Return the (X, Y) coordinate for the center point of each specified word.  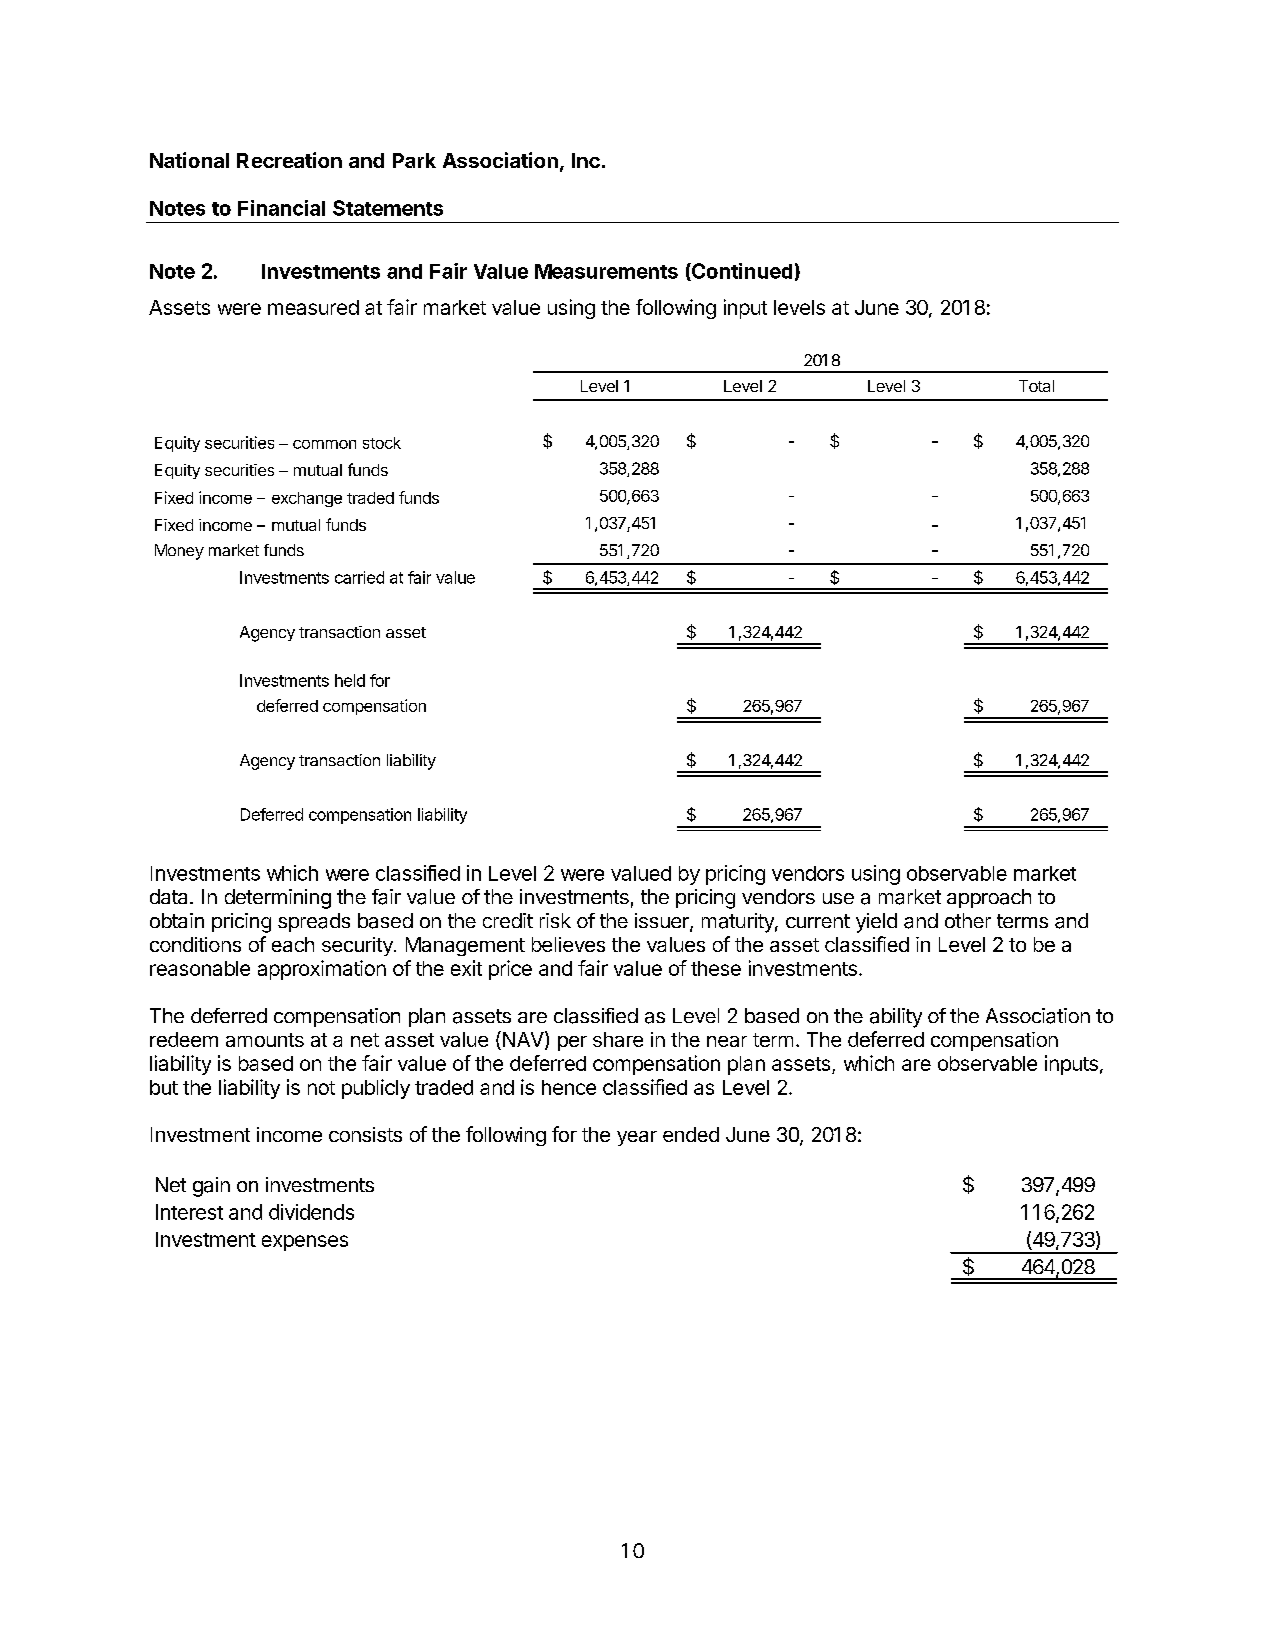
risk (555, 920)
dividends (311, 1212)
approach (989, 898)
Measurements (606, 271)
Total (1036, 386)
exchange (307, 499)
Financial (281, 208)
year (637, 1138)
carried (359, 577)
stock (382, 443)
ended (691, 1134)
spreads (314, 922)
